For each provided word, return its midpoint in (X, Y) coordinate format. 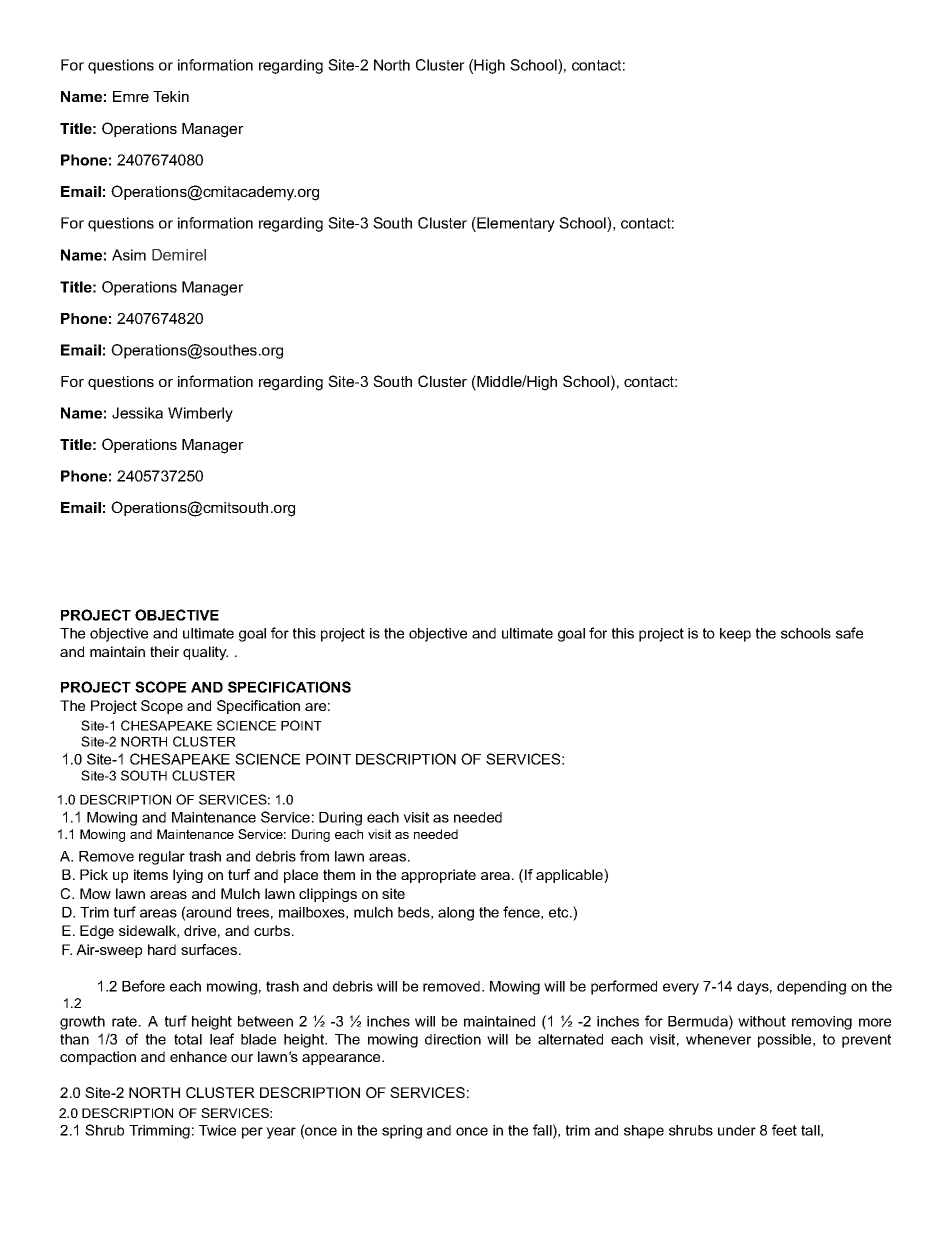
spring (402, 1132)
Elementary (515, 224)
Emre (131, 96)
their (164, 651)
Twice (217, 1130)
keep (735, 635)
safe (849, 633)
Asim (129, 255)
